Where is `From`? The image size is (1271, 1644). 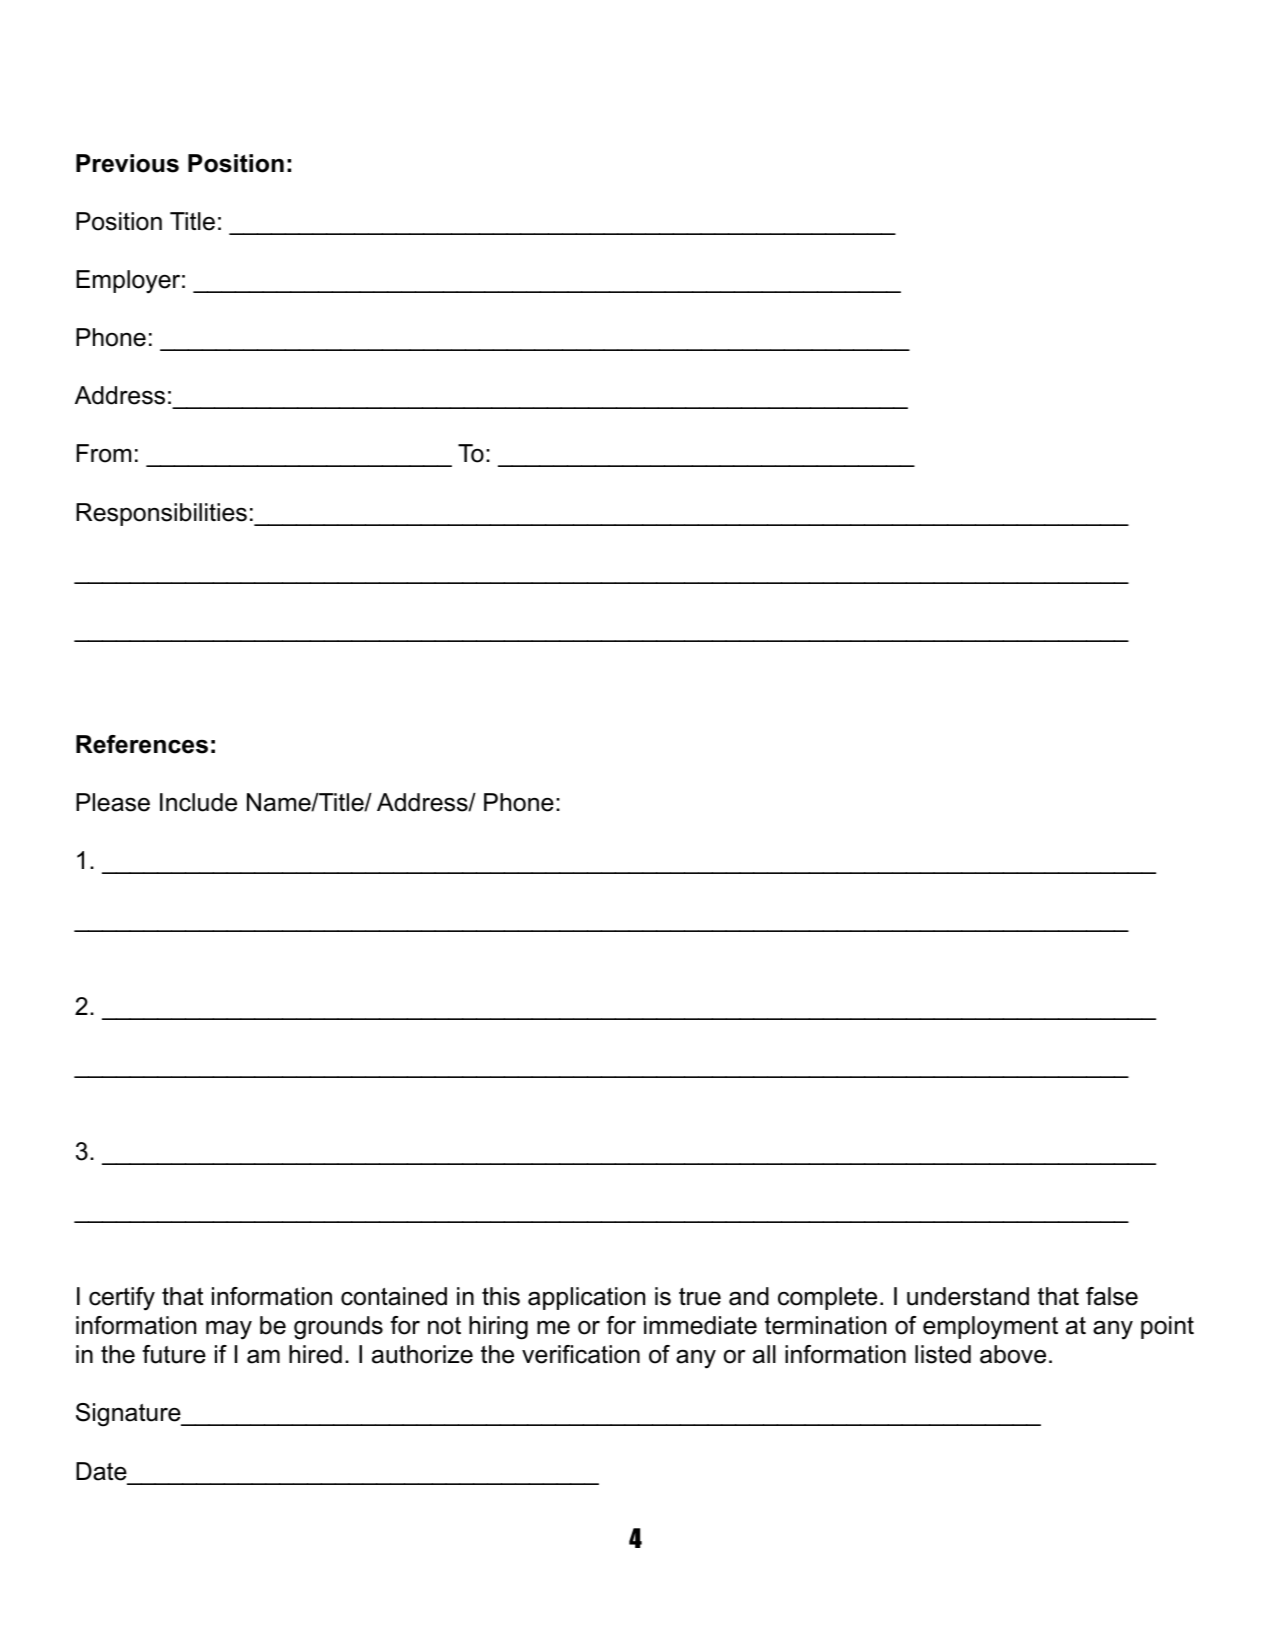 From is located at coordinates (103, 453).
